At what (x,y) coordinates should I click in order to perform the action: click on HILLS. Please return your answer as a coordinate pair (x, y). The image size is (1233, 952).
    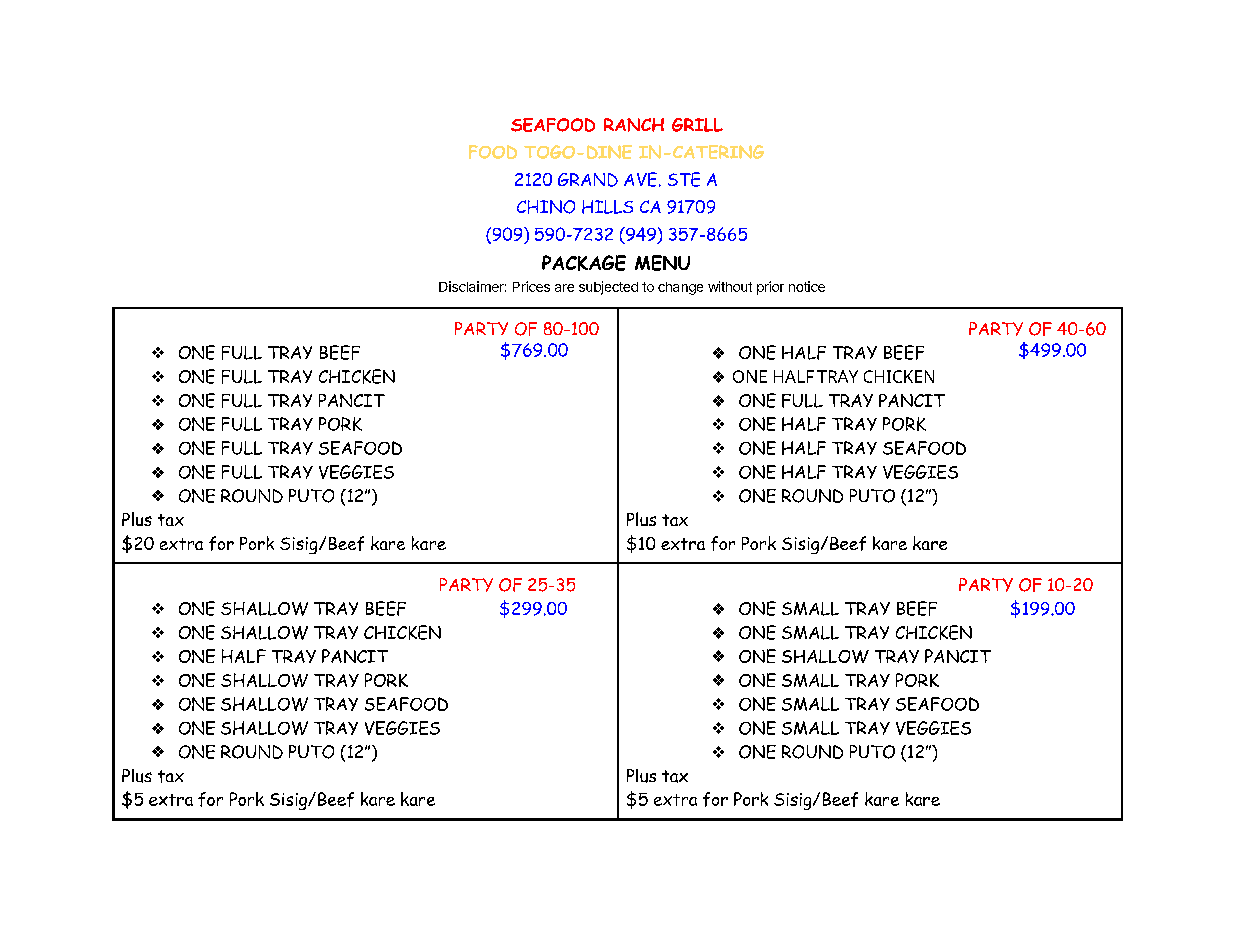
    Looking at the image, I should click on (607, 207).
